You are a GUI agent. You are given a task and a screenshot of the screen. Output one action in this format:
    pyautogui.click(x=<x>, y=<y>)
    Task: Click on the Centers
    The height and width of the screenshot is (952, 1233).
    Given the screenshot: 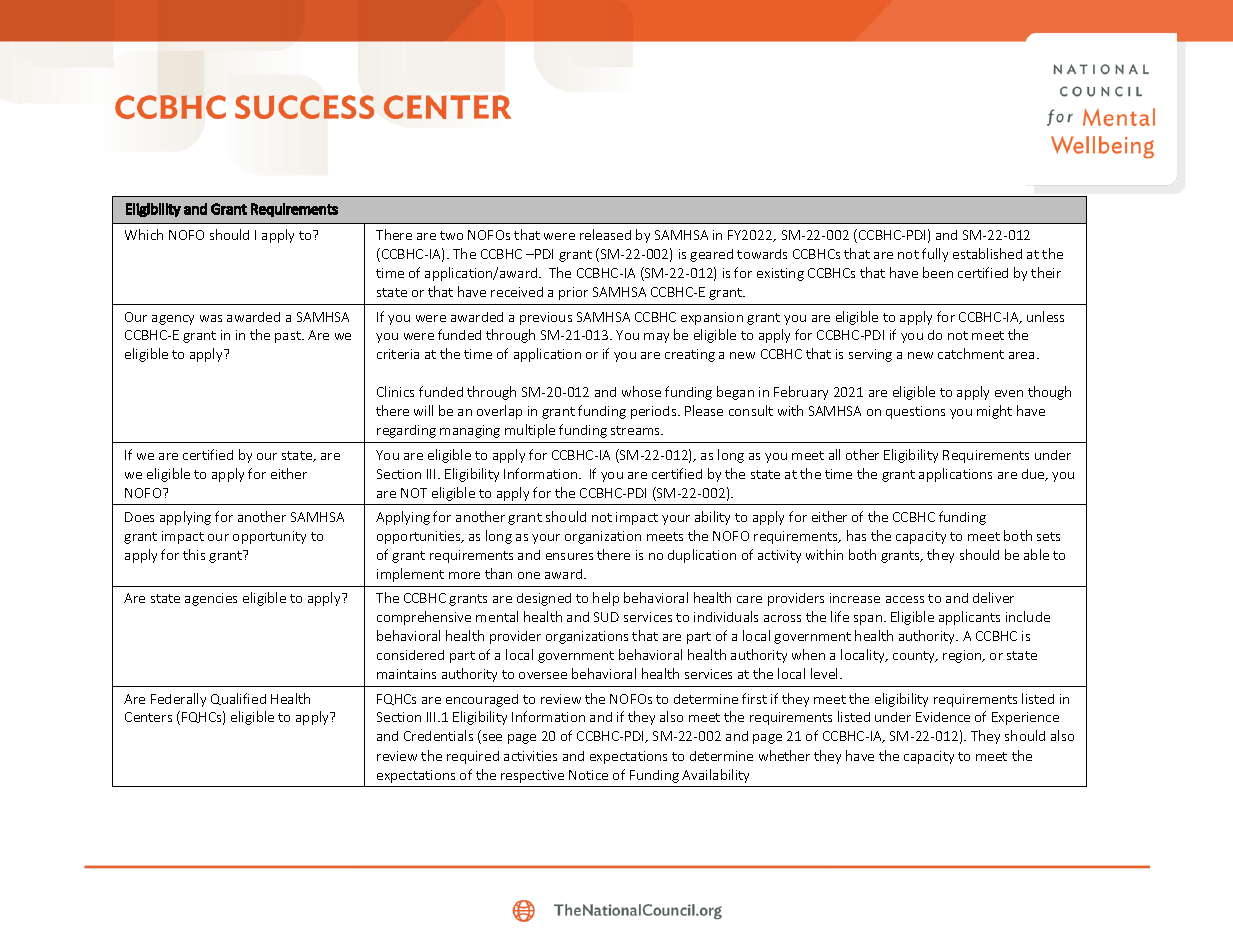 What is the action you would take?
    pyautogui.click(x=148, y=717)
